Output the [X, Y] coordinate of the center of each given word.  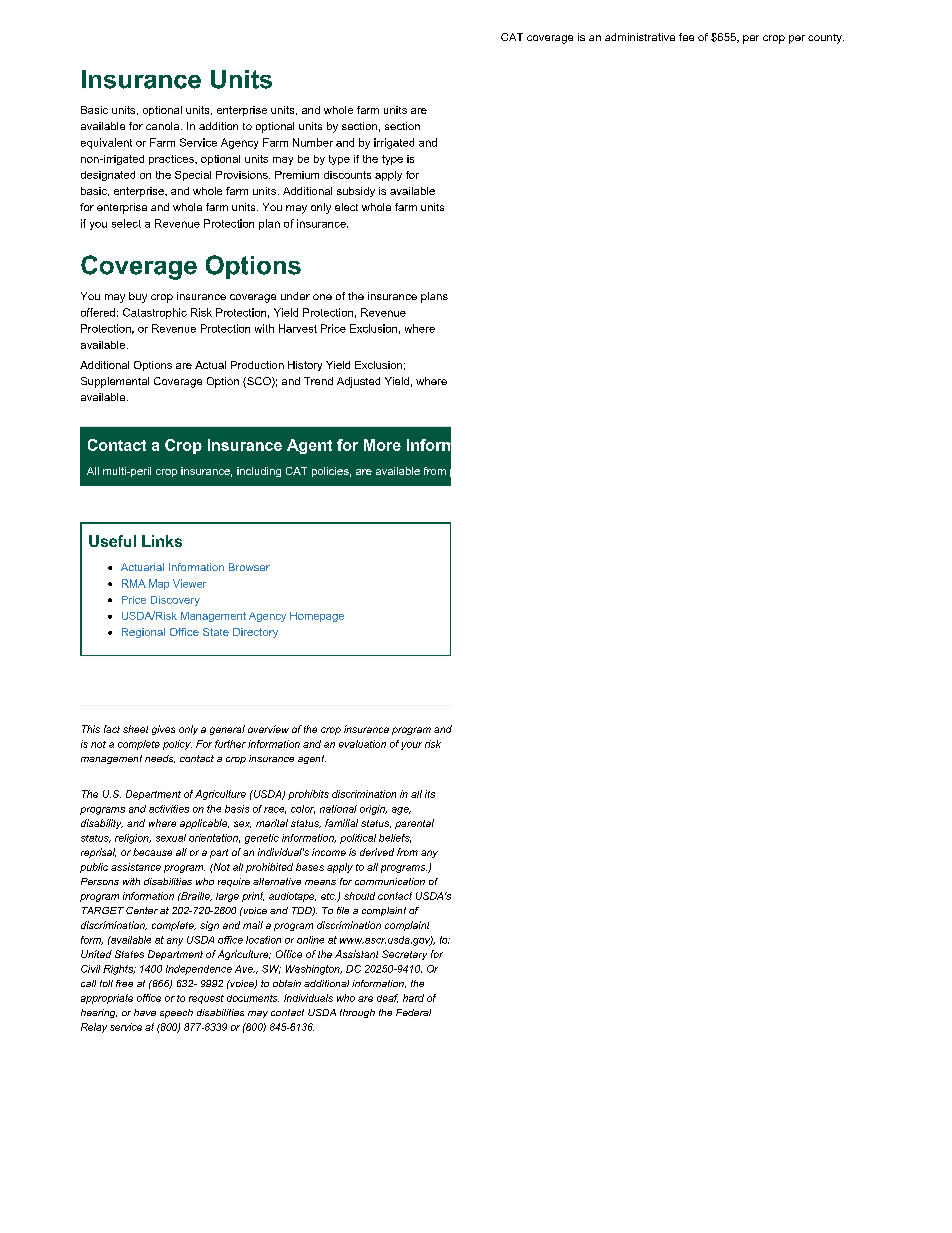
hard [413, 998]
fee [686, 37]
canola [164, 126]
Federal [413, 1012]
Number [313, 142]
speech [176, 1013]
